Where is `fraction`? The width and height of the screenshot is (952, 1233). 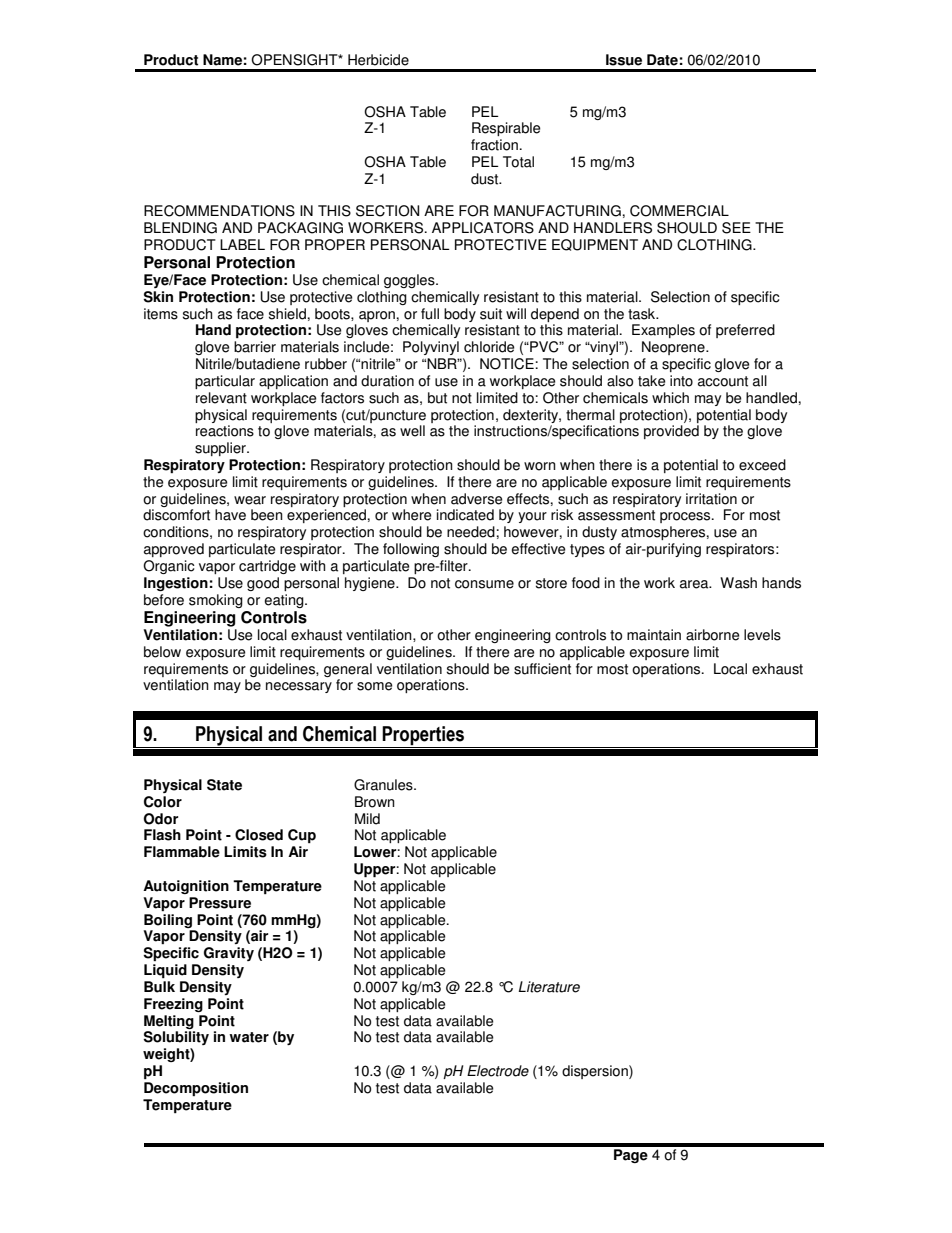 fraction is located at coordinates (494, 145).
